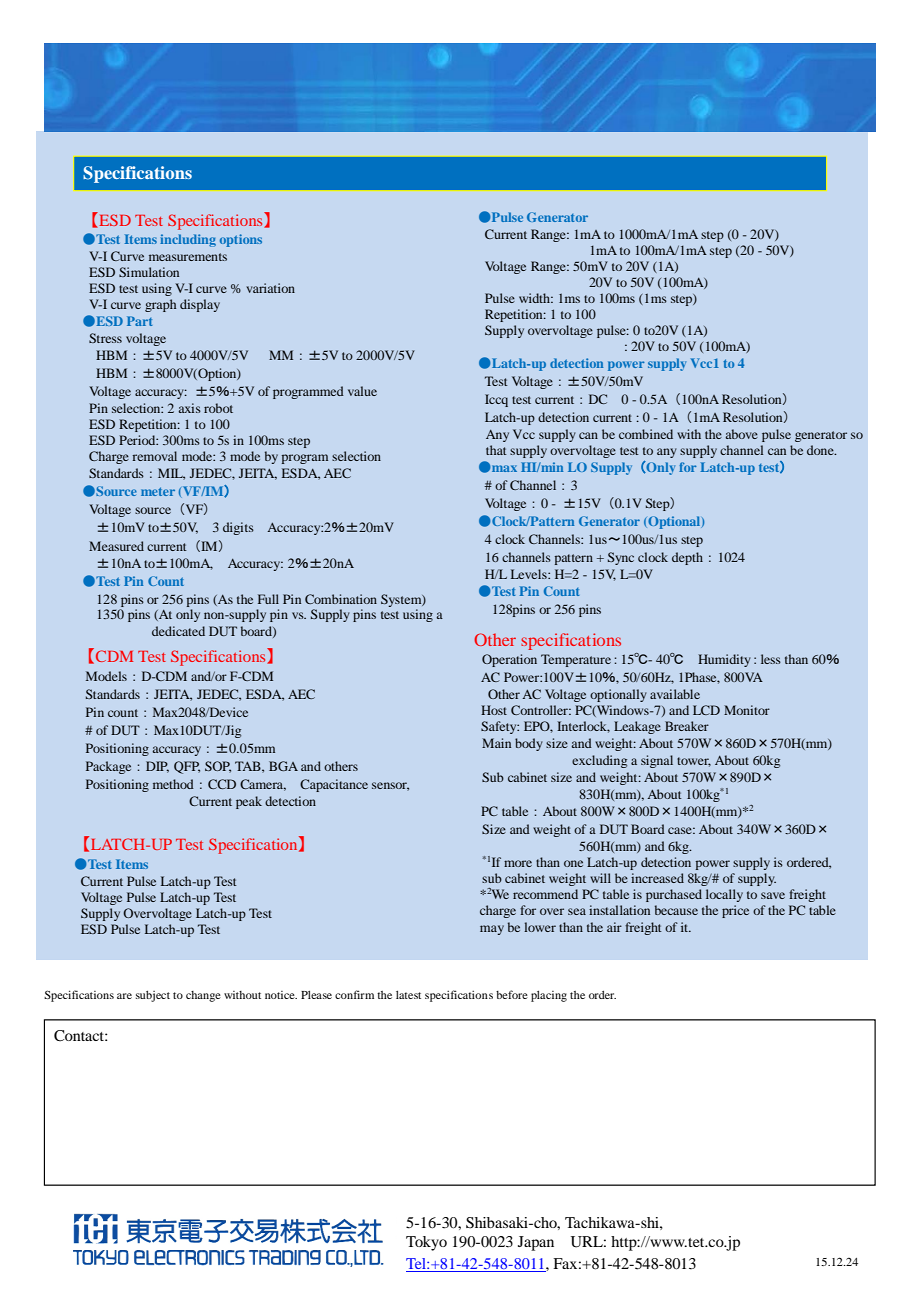 The width and height of the screenshot is (924, 1307). I want to click on change, so click(203, 996).
